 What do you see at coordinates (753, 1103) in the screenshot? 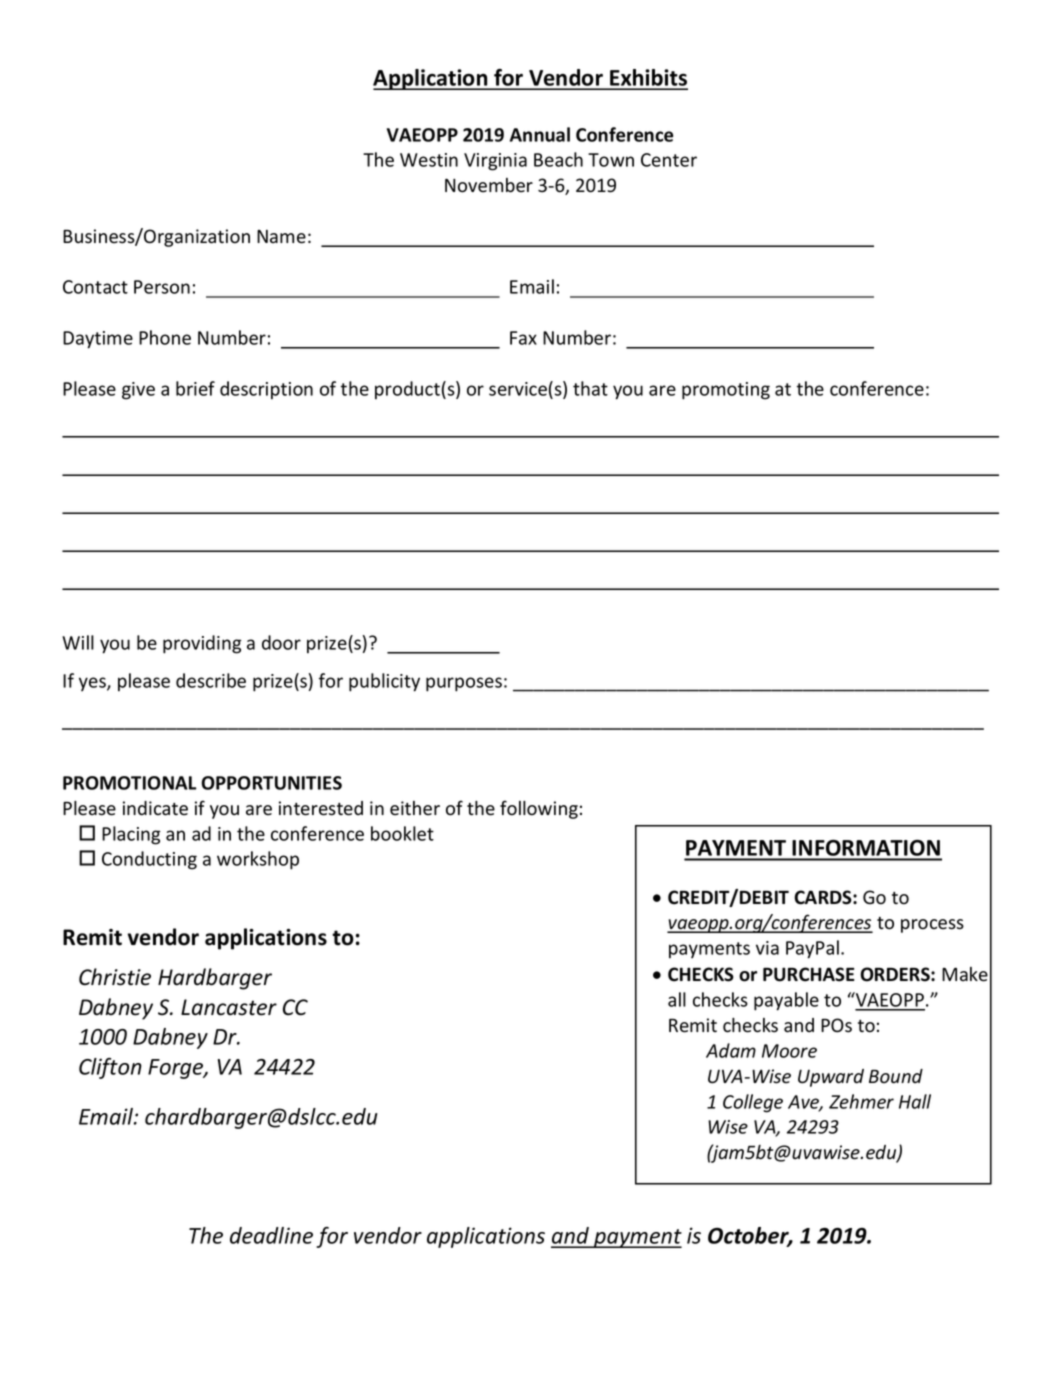
I see `College` at bounding box center [753, 1103].
